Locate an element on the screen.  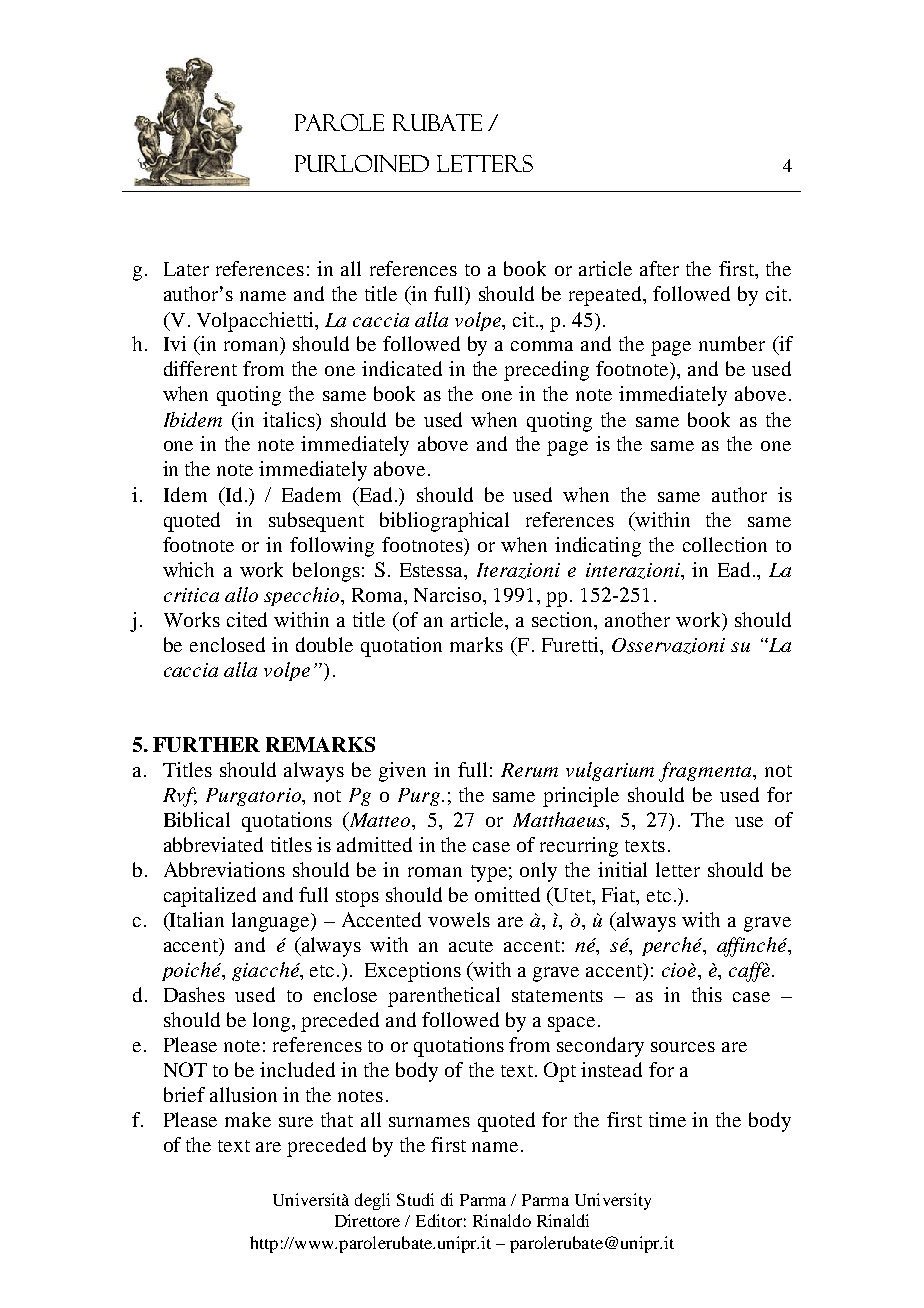
Fiat is located at coordinates (620, 894).
